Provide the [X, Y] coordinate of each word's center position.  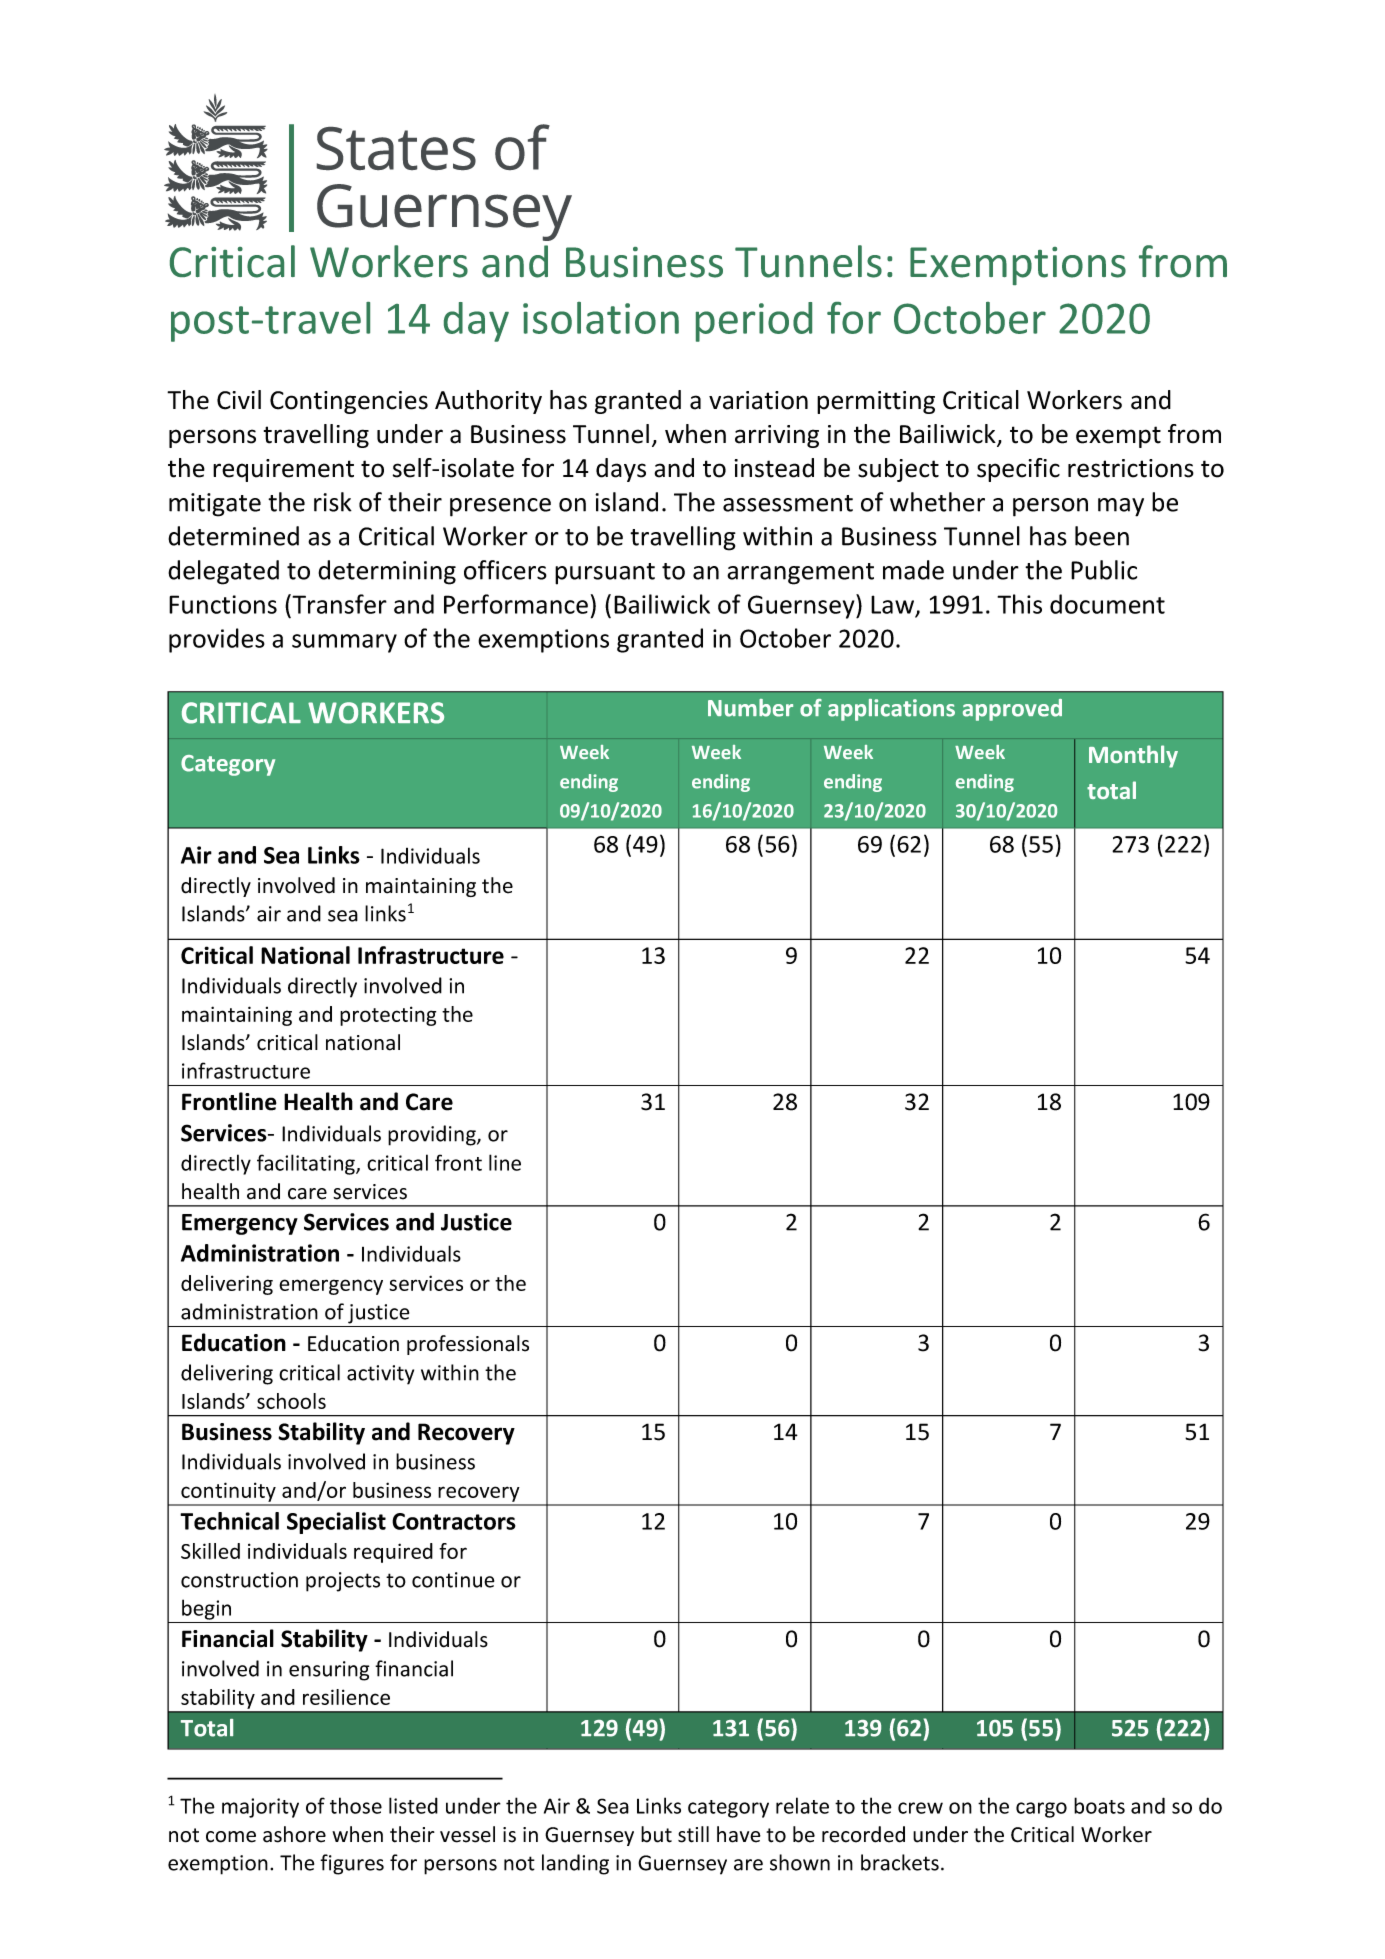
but [656, 1834]
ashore [294, 1834]
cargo [1041, 1810]
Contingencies [349, 402]
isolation [601, 318]
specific [1018, 470]
